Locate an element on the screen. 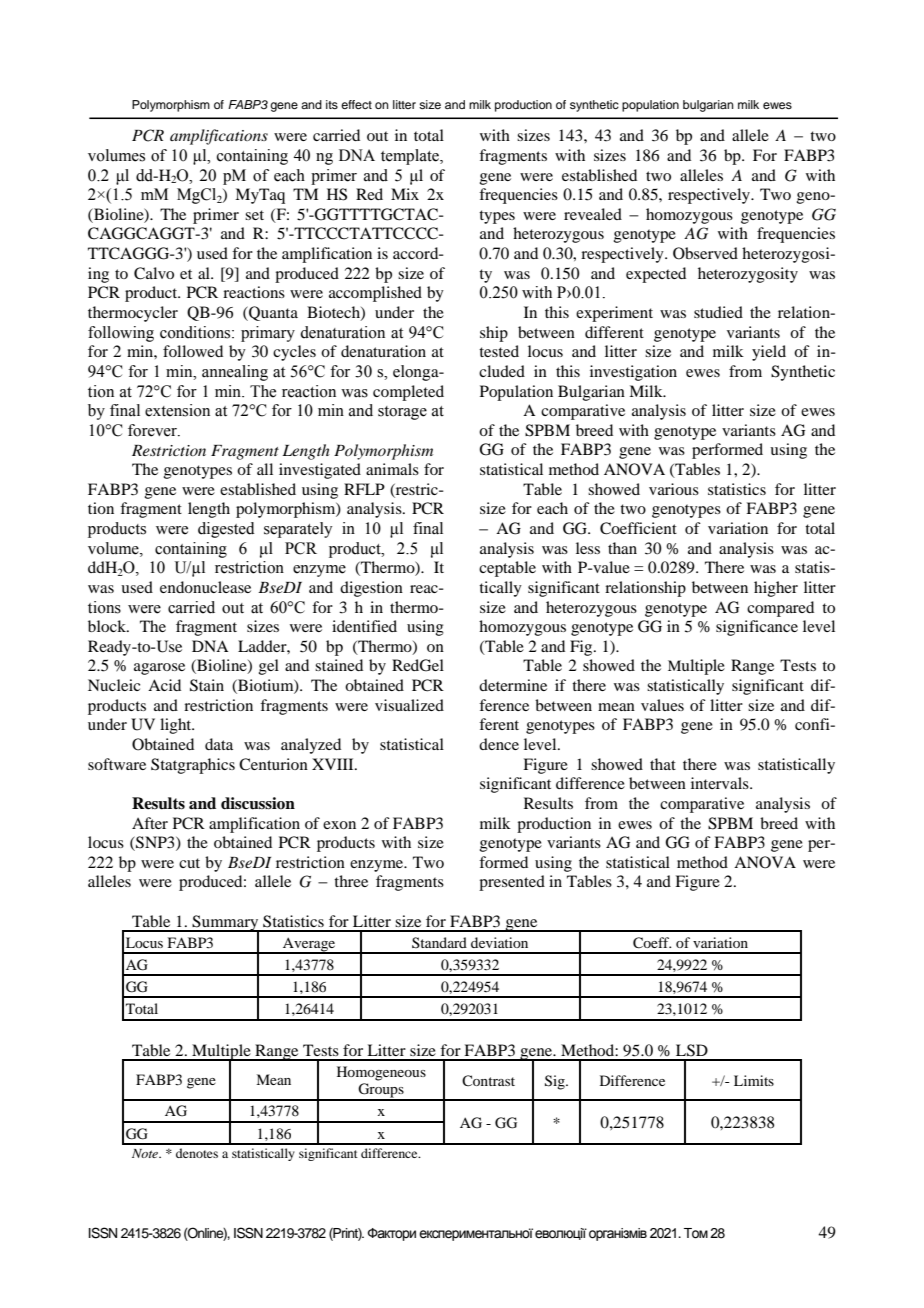  Summary is located at coordinates (226, 924).
